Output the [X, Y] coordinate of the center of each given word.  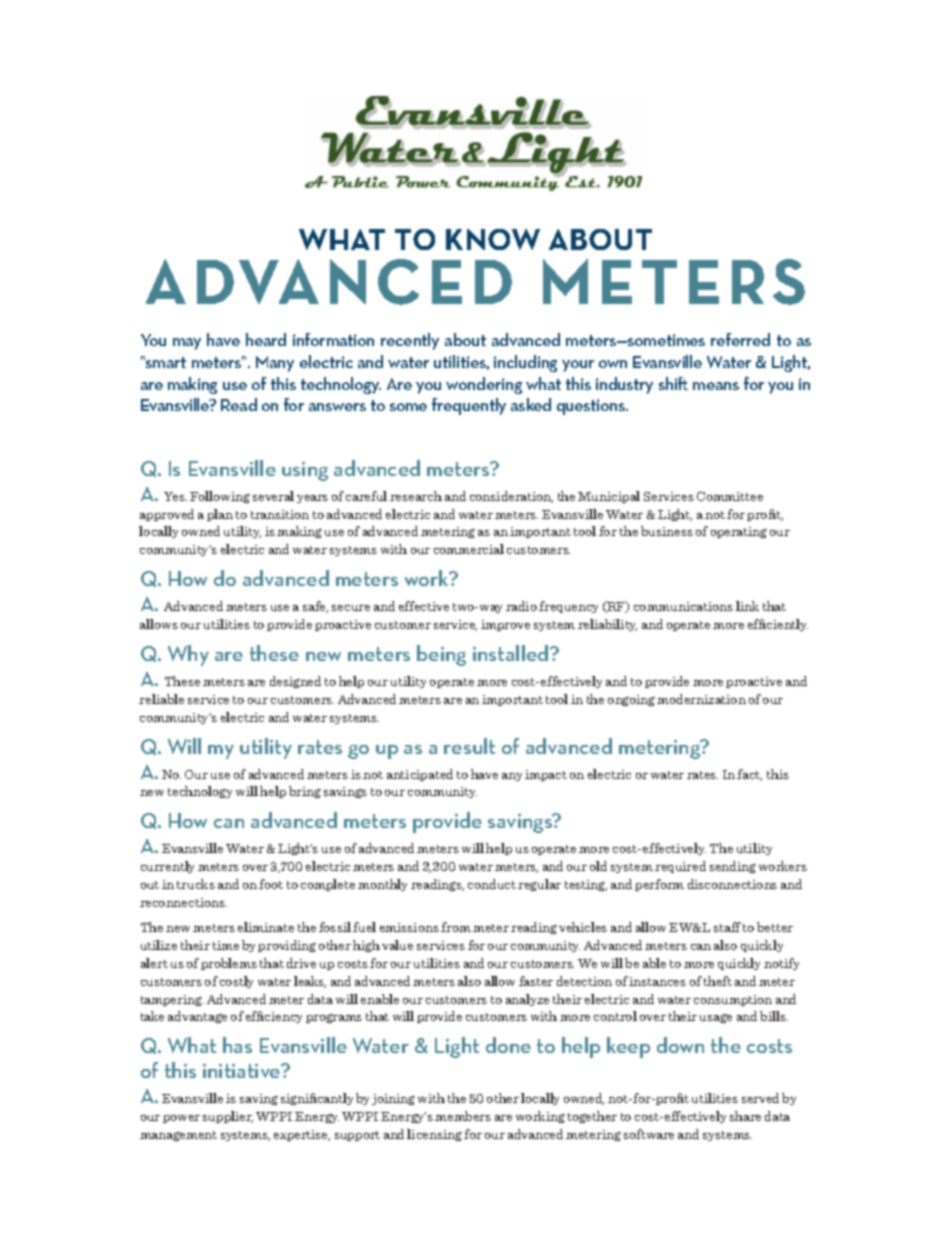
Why [188, 655]
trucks [196, 884]
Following [220, 497]
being [441, 655]
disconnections [732, 884]
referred [740, 339]
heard [266, 339]
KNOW [493, 239]
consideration [511, 497]
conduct [492, 884]
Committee [730, 496]
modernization [701, 699]
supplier [228, 1117]
